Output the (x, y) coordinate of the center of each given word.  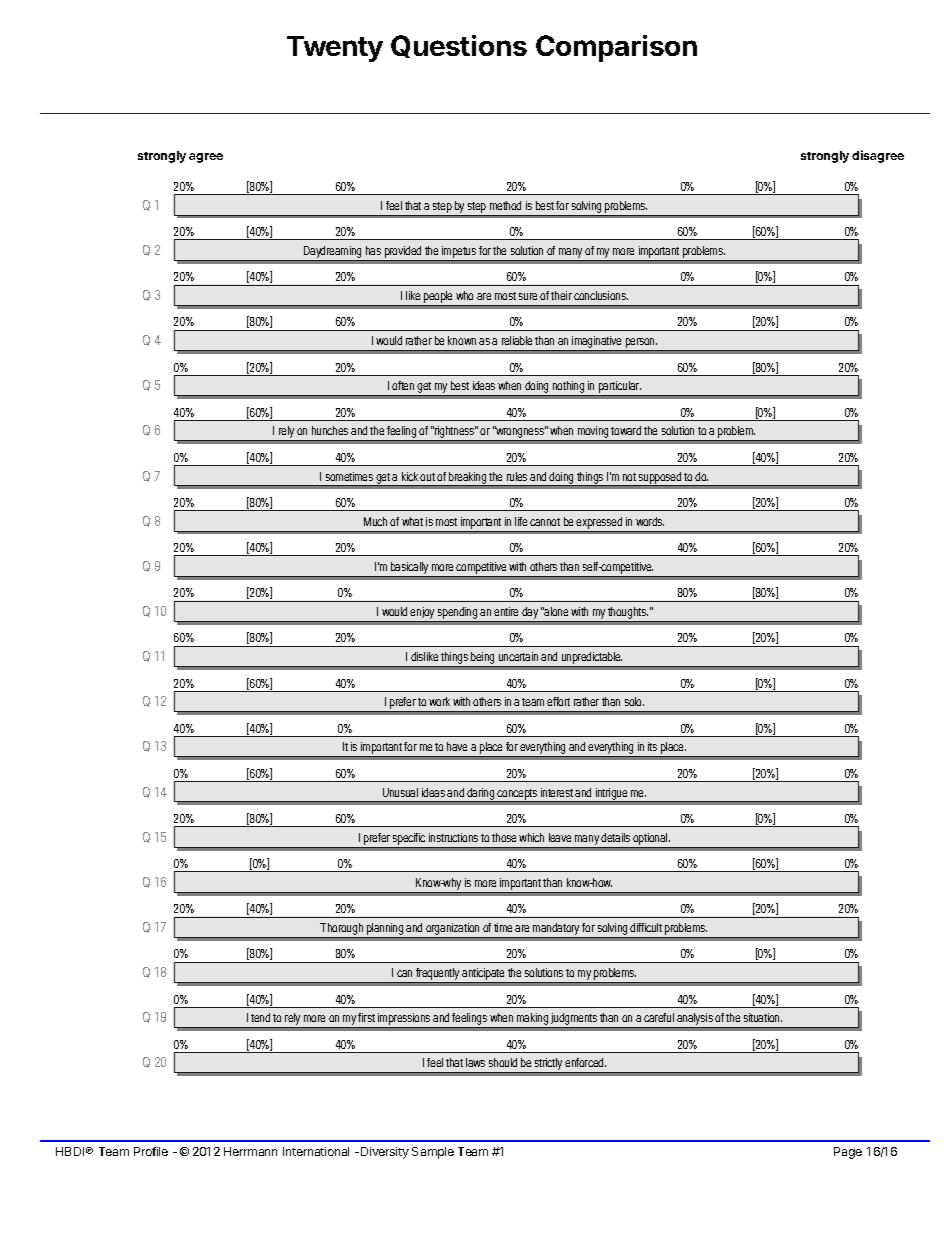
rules (517, 476)
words (650, 521)
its (652, 746)
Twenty (335, 49)
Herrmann (250, 1151)
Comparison (616, 48)
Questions (459, 46)
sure (528, 296)
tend (260, 1017)
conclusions (601, 295)
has (373, 250)
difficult (646, 927)
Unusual (400, 792)
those (504, 837)
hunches (330, 430)
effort (558, 701)
